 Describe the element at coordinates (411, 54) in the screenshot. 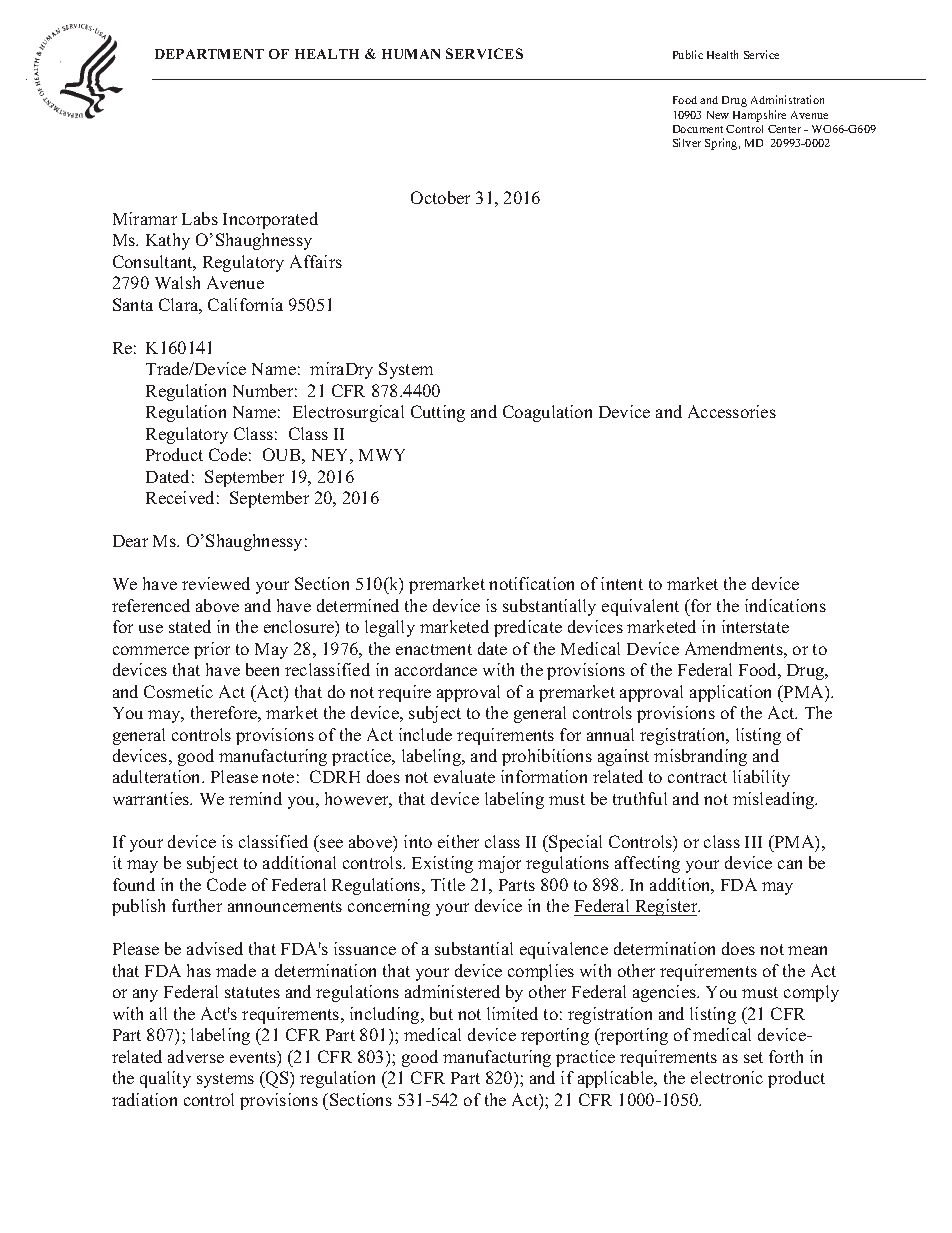

I see `HUMAN` at that location.
